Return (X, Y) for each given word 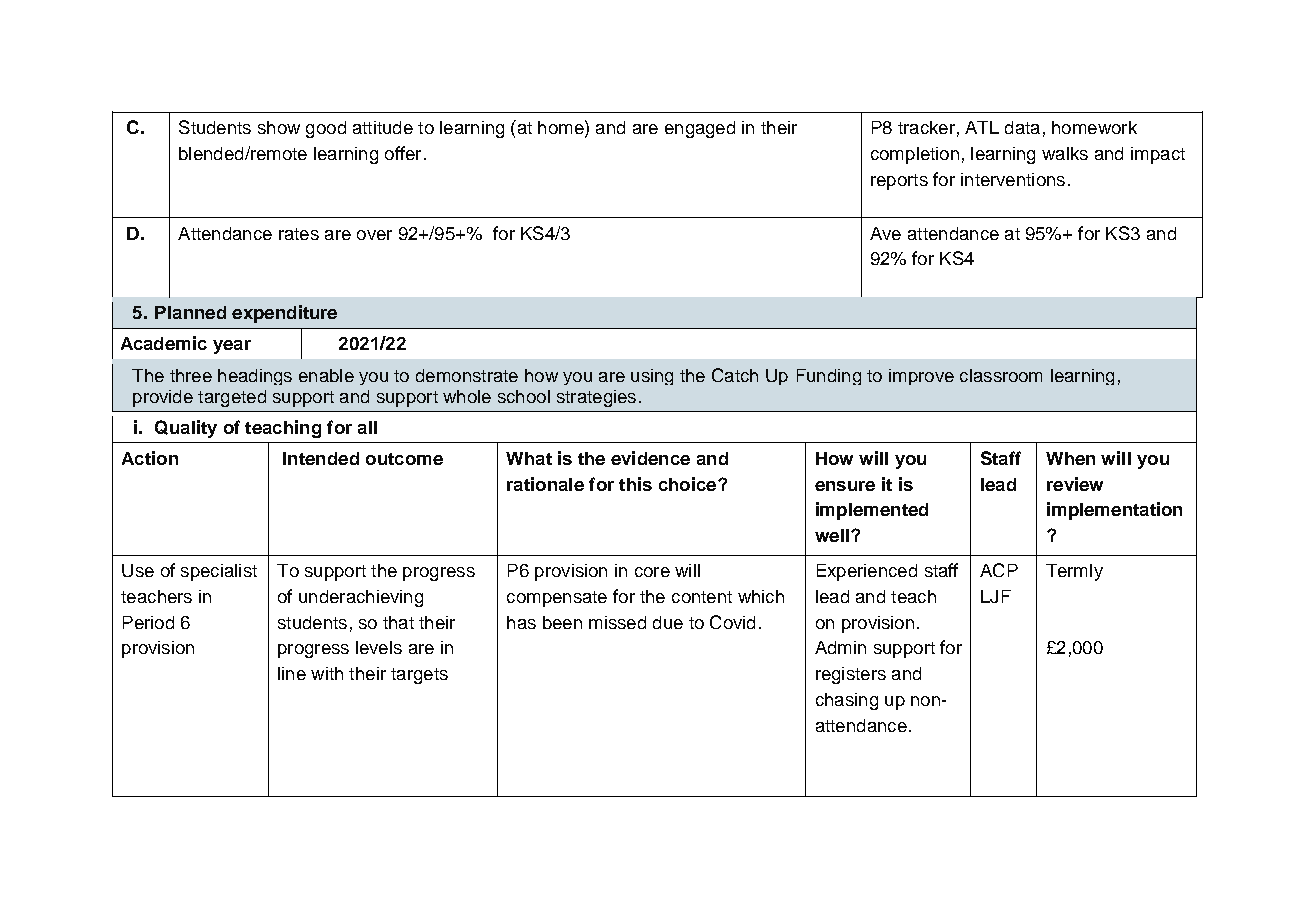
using (652, 377)
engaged (700, 129)
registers (851, 675)
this (635, 484)
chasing (847, 701)
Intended (321, 458)
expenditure (284, 314)
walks (1065, 153)
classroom (1001, 375)
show (279, 127)
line (292, 673)
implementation (1114, 511)
